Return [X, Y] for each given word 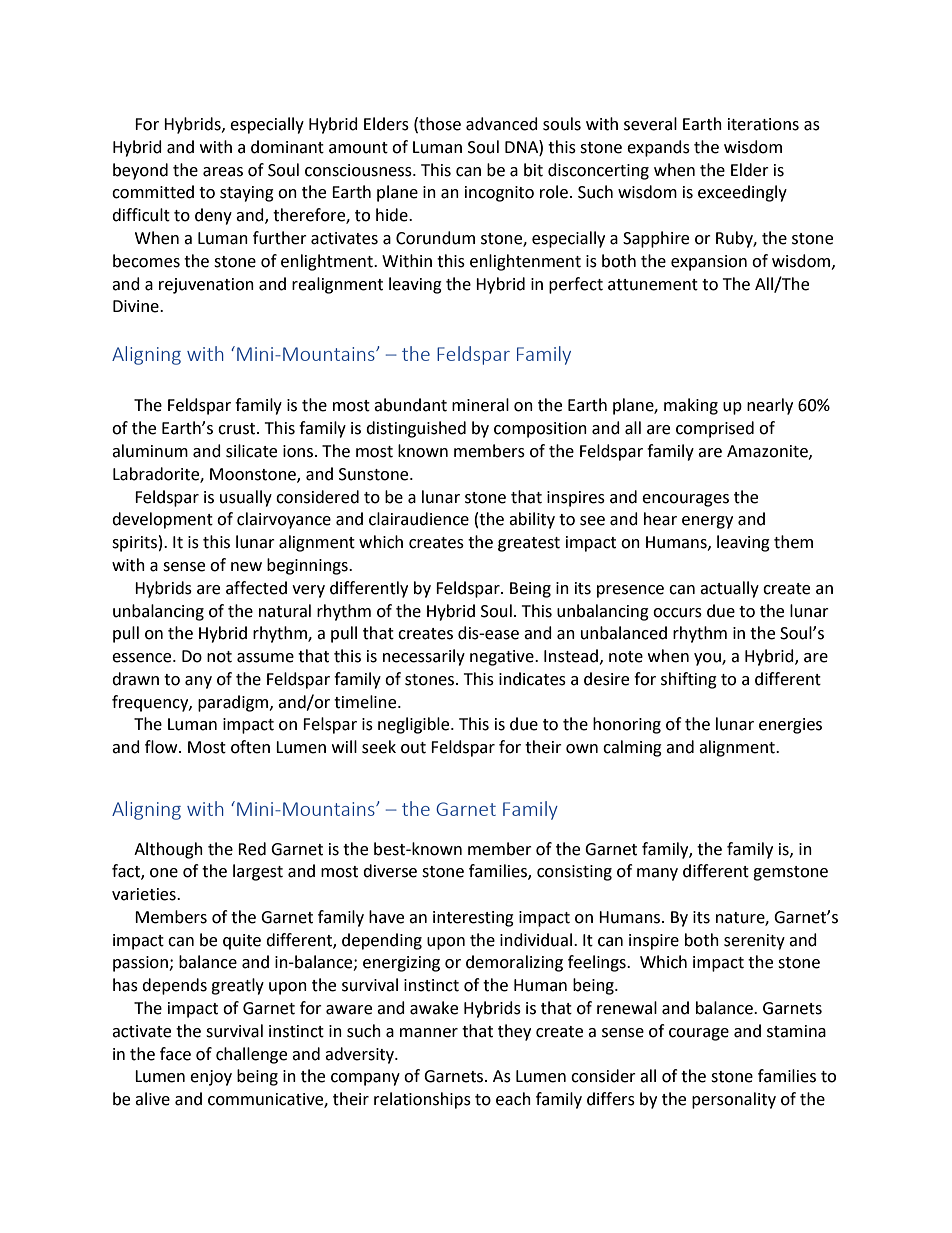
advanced [502, 124]
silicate [251, 451]
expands [658, 148]
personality [734, 1100]
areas [223, 172]
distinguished [416, 429]
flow [162, 747]
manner [429, 1033]
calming [632, 748]
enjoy [211, 1078]
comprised [715, 429]
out [413, 748]
